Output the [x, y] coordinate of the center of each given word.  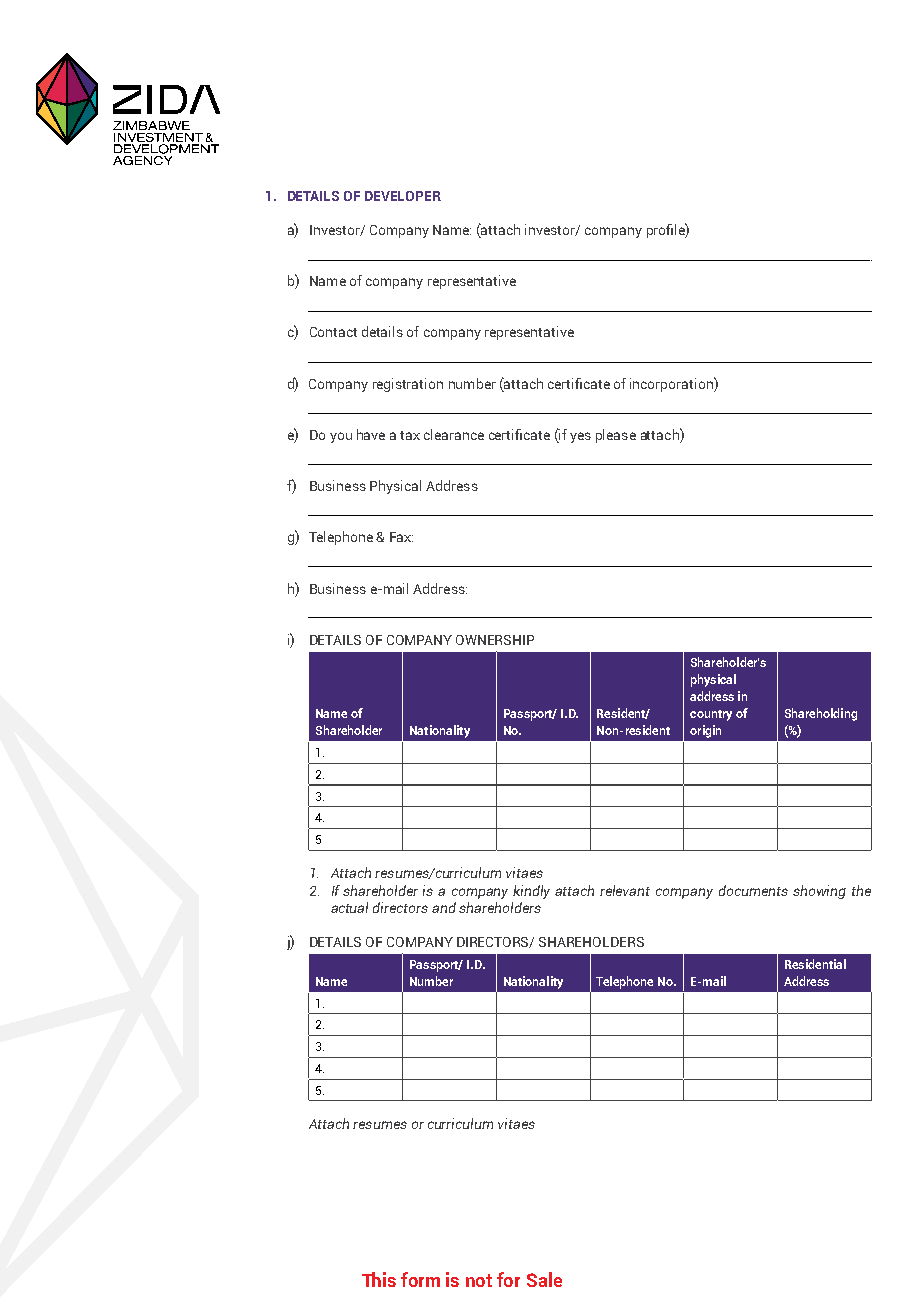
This [379, 1279]
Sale [544, 1279]
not [479, 1280]
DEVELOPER [403, 196]
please [616, 436]
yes [580, 437]
